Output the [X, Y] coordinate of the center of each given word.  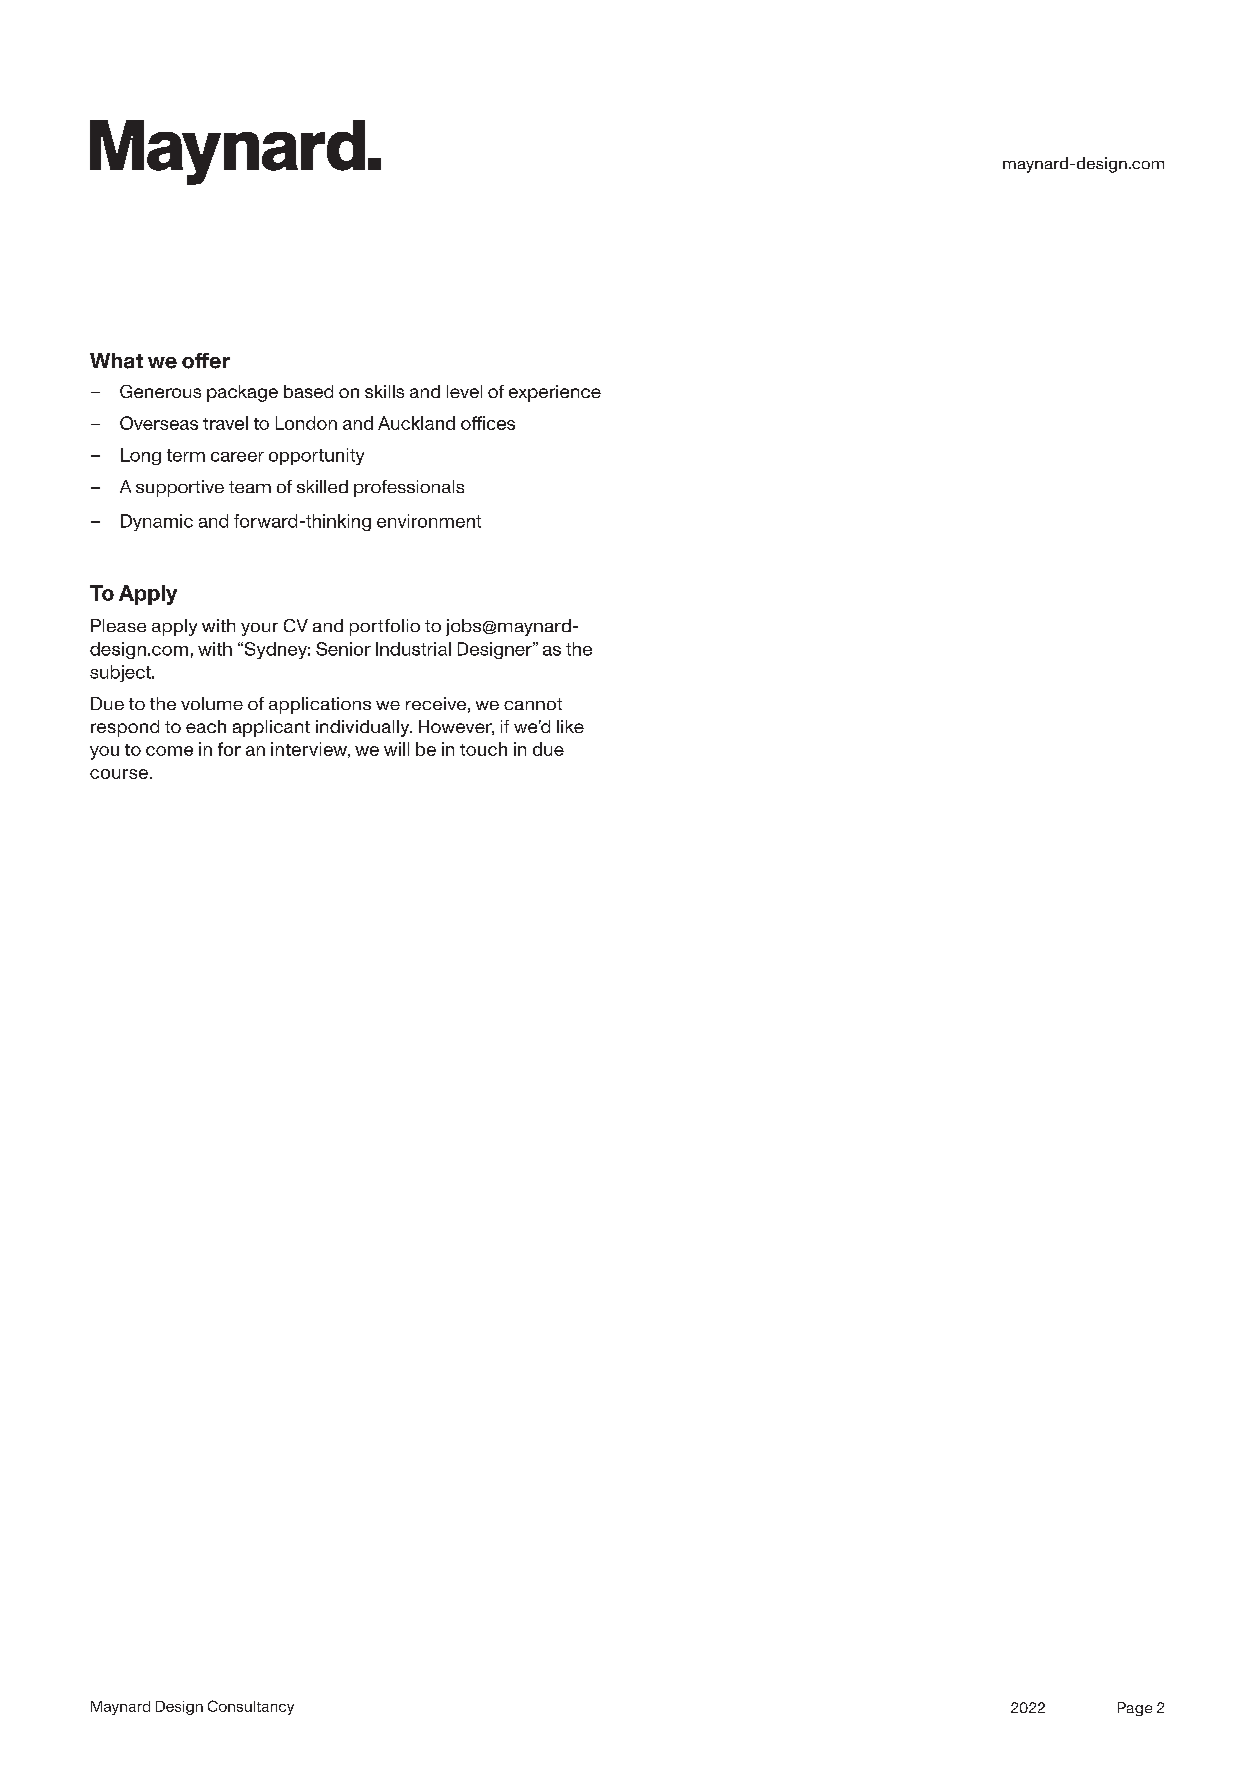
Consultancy [251, 1707]
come [169, 751]
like [570, 726]
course [119, 774]
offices [488, 423]
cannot [533, 704]
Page [1135, 1709]
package [242, 393]
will [396, 749]
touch [483, 749]
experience [555, 393]
